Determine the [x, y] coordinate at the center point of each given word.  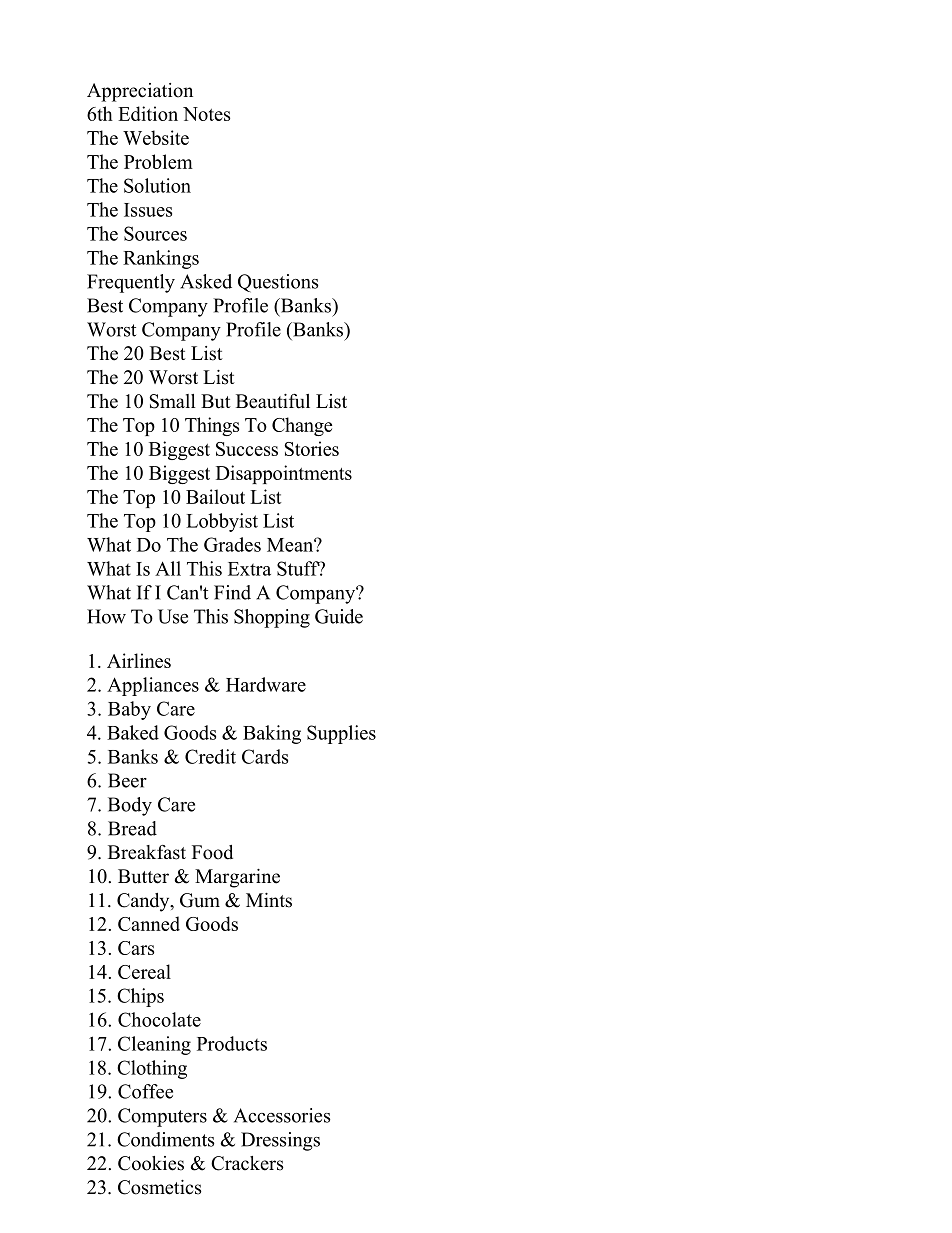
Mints [269, 900]
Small [172, 401]
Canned [149, 923]
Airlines [139, 660]
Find [232, 592]
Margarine [237, 878]
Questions [278, 283]
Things [212, 426]
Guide [339, 616]
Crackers [247, 1163]
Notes [206, 114]
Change [302, 426]
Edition [148, 113]
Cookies [151, 1163]
